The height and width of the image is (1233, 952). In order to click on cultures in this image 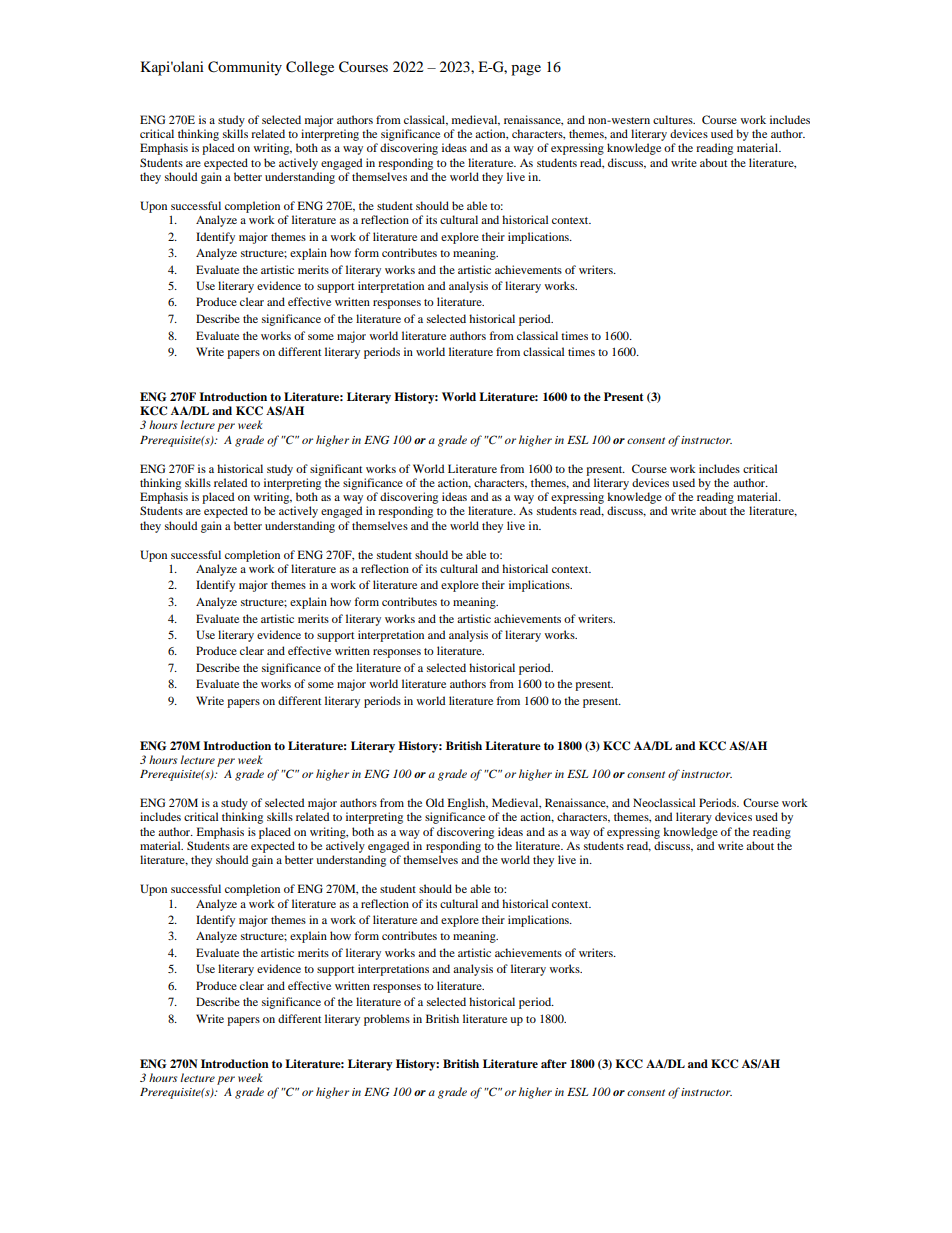, I will do `click(674, 119)`.
